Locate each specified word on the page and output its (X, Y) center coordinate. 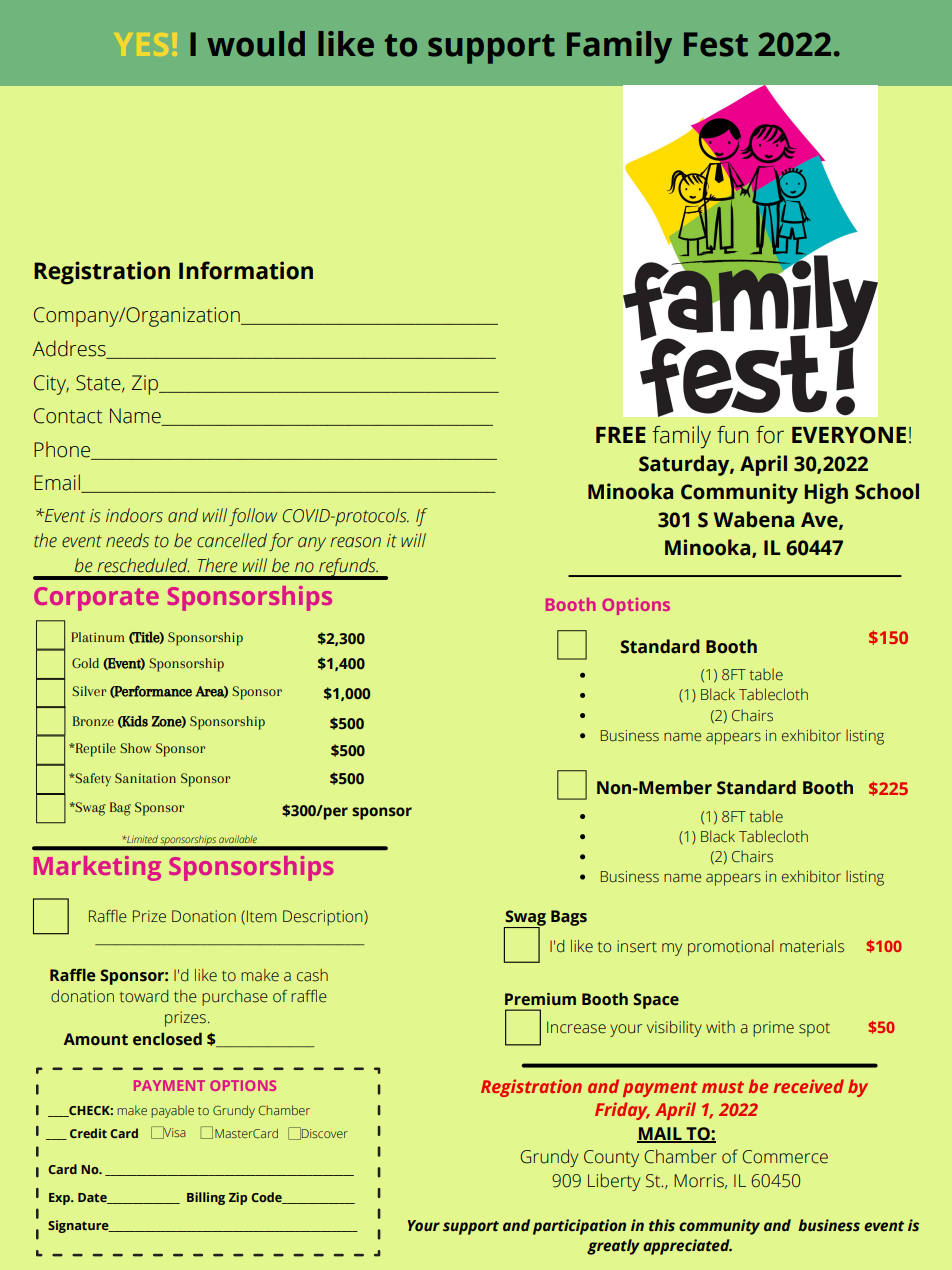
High (826, 493)
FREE (621, 435)
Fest (716, 44)
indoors (134, 515)
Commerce (785, 1157)
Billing (206, 1198)
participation (579, 1227)
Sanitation (145, 778)
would (256, 44)
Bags (569, 918)
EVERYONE (849, 435)
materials (812, 946)
